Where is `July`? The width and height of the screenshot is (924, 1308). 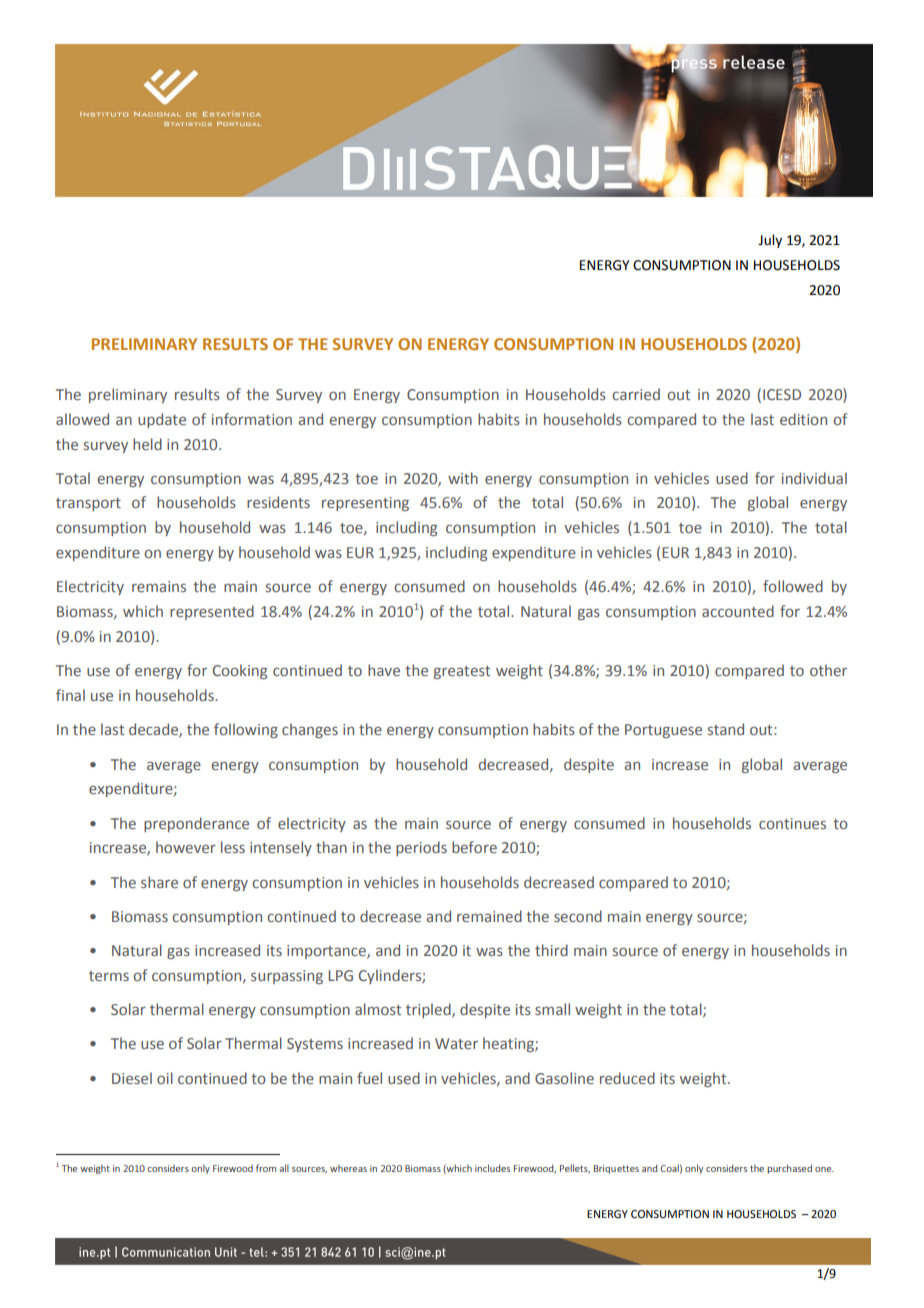 July is located at coordinates (770, 241).
